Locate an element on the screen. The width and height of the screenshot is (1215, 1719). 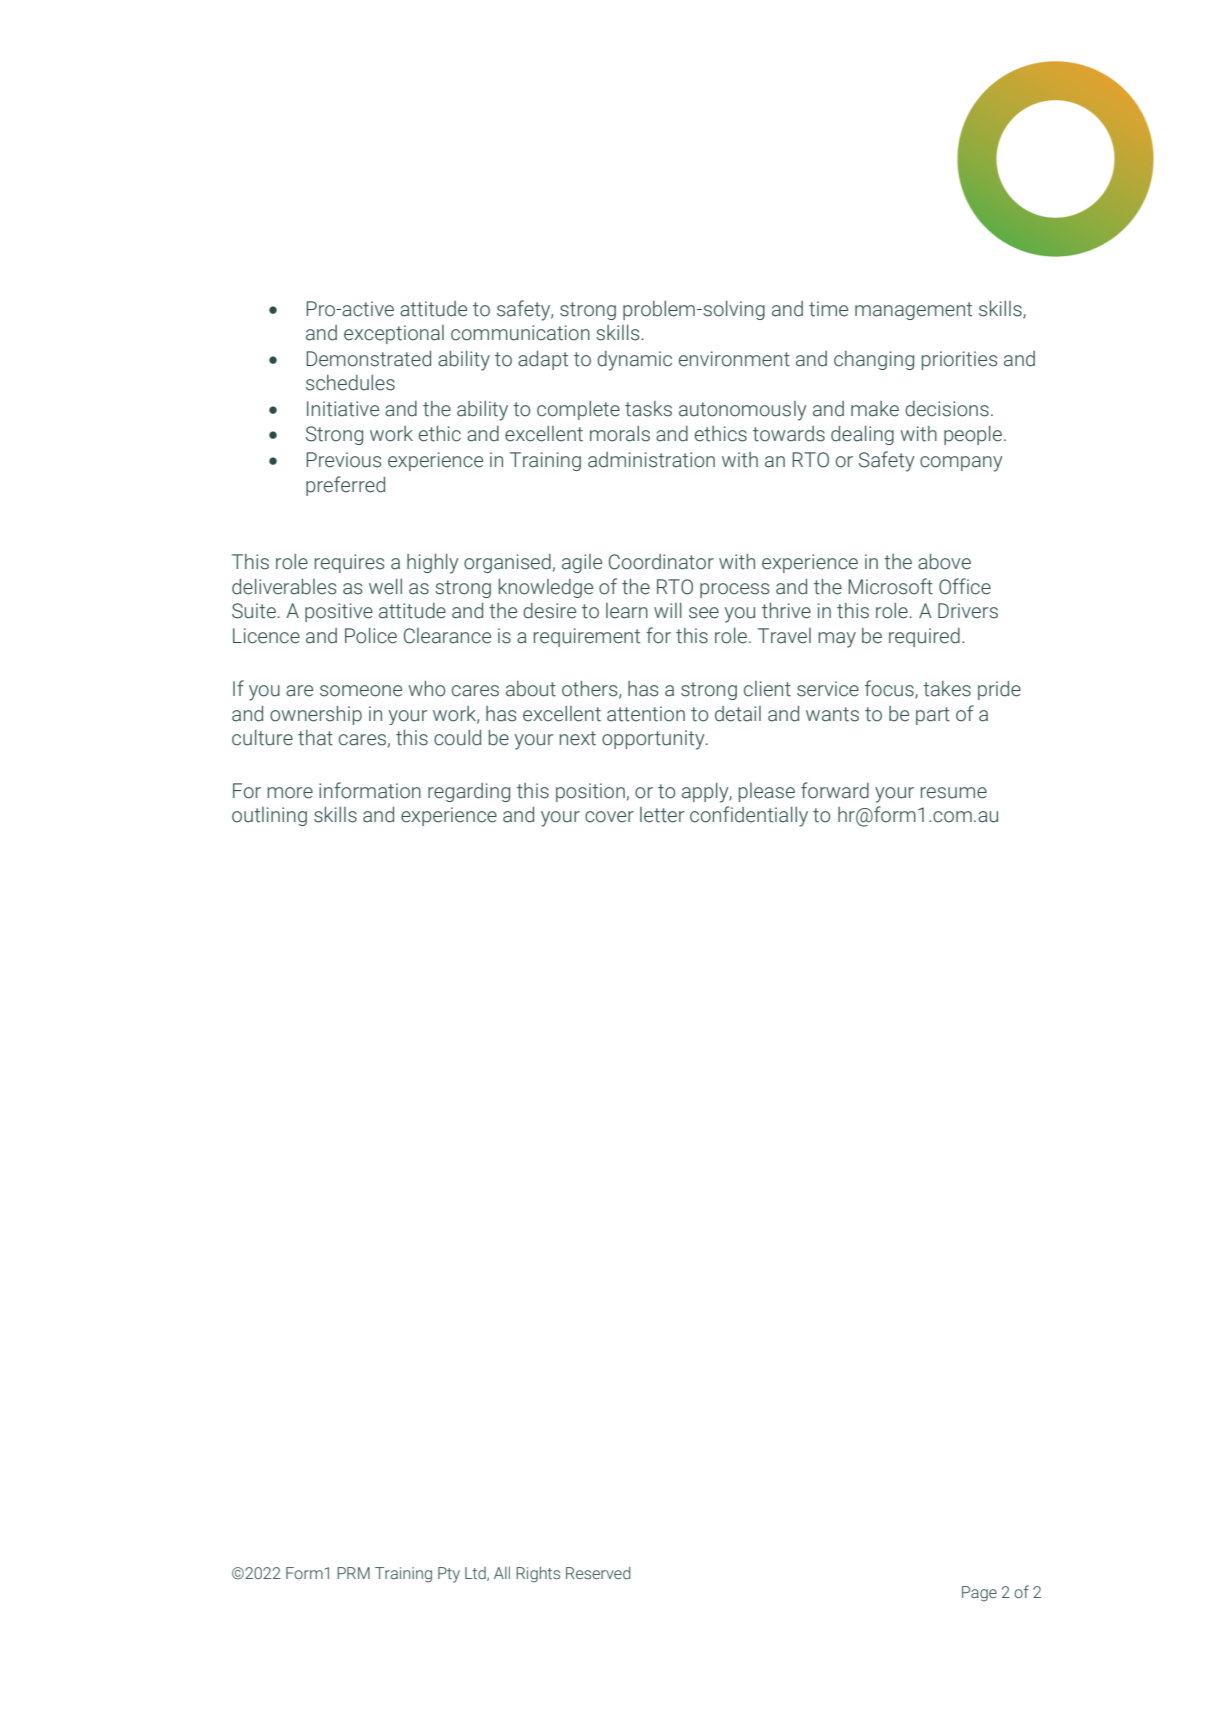
Demonstrated is located at coordinates (368, 359).
